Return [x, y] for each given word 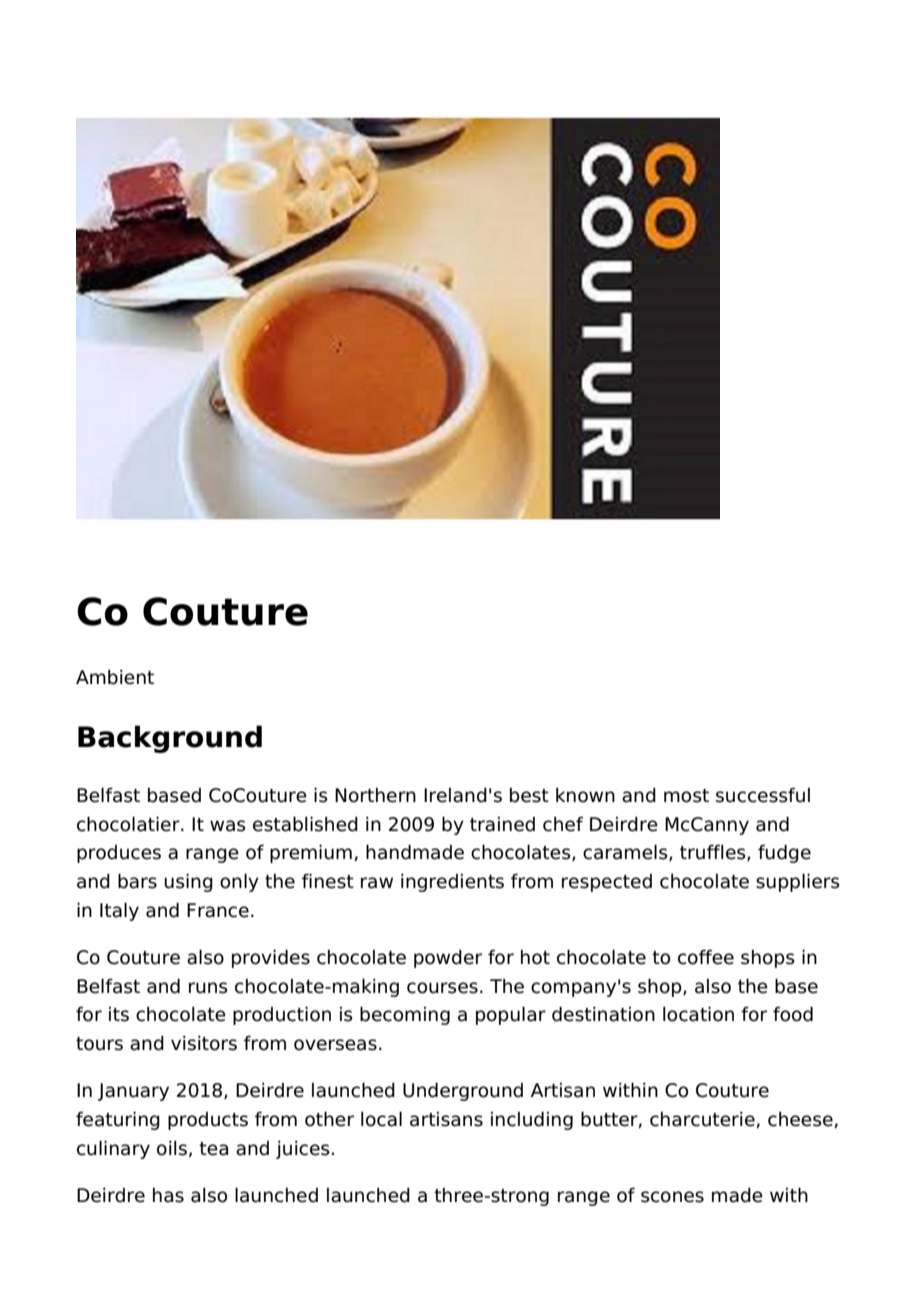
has [168, 1195]
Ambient [115, 677]
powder [448, 959]
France [218, 910]
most [686, 796]
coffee [706, 957]
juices [303, 1150]
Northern [375, 795]
